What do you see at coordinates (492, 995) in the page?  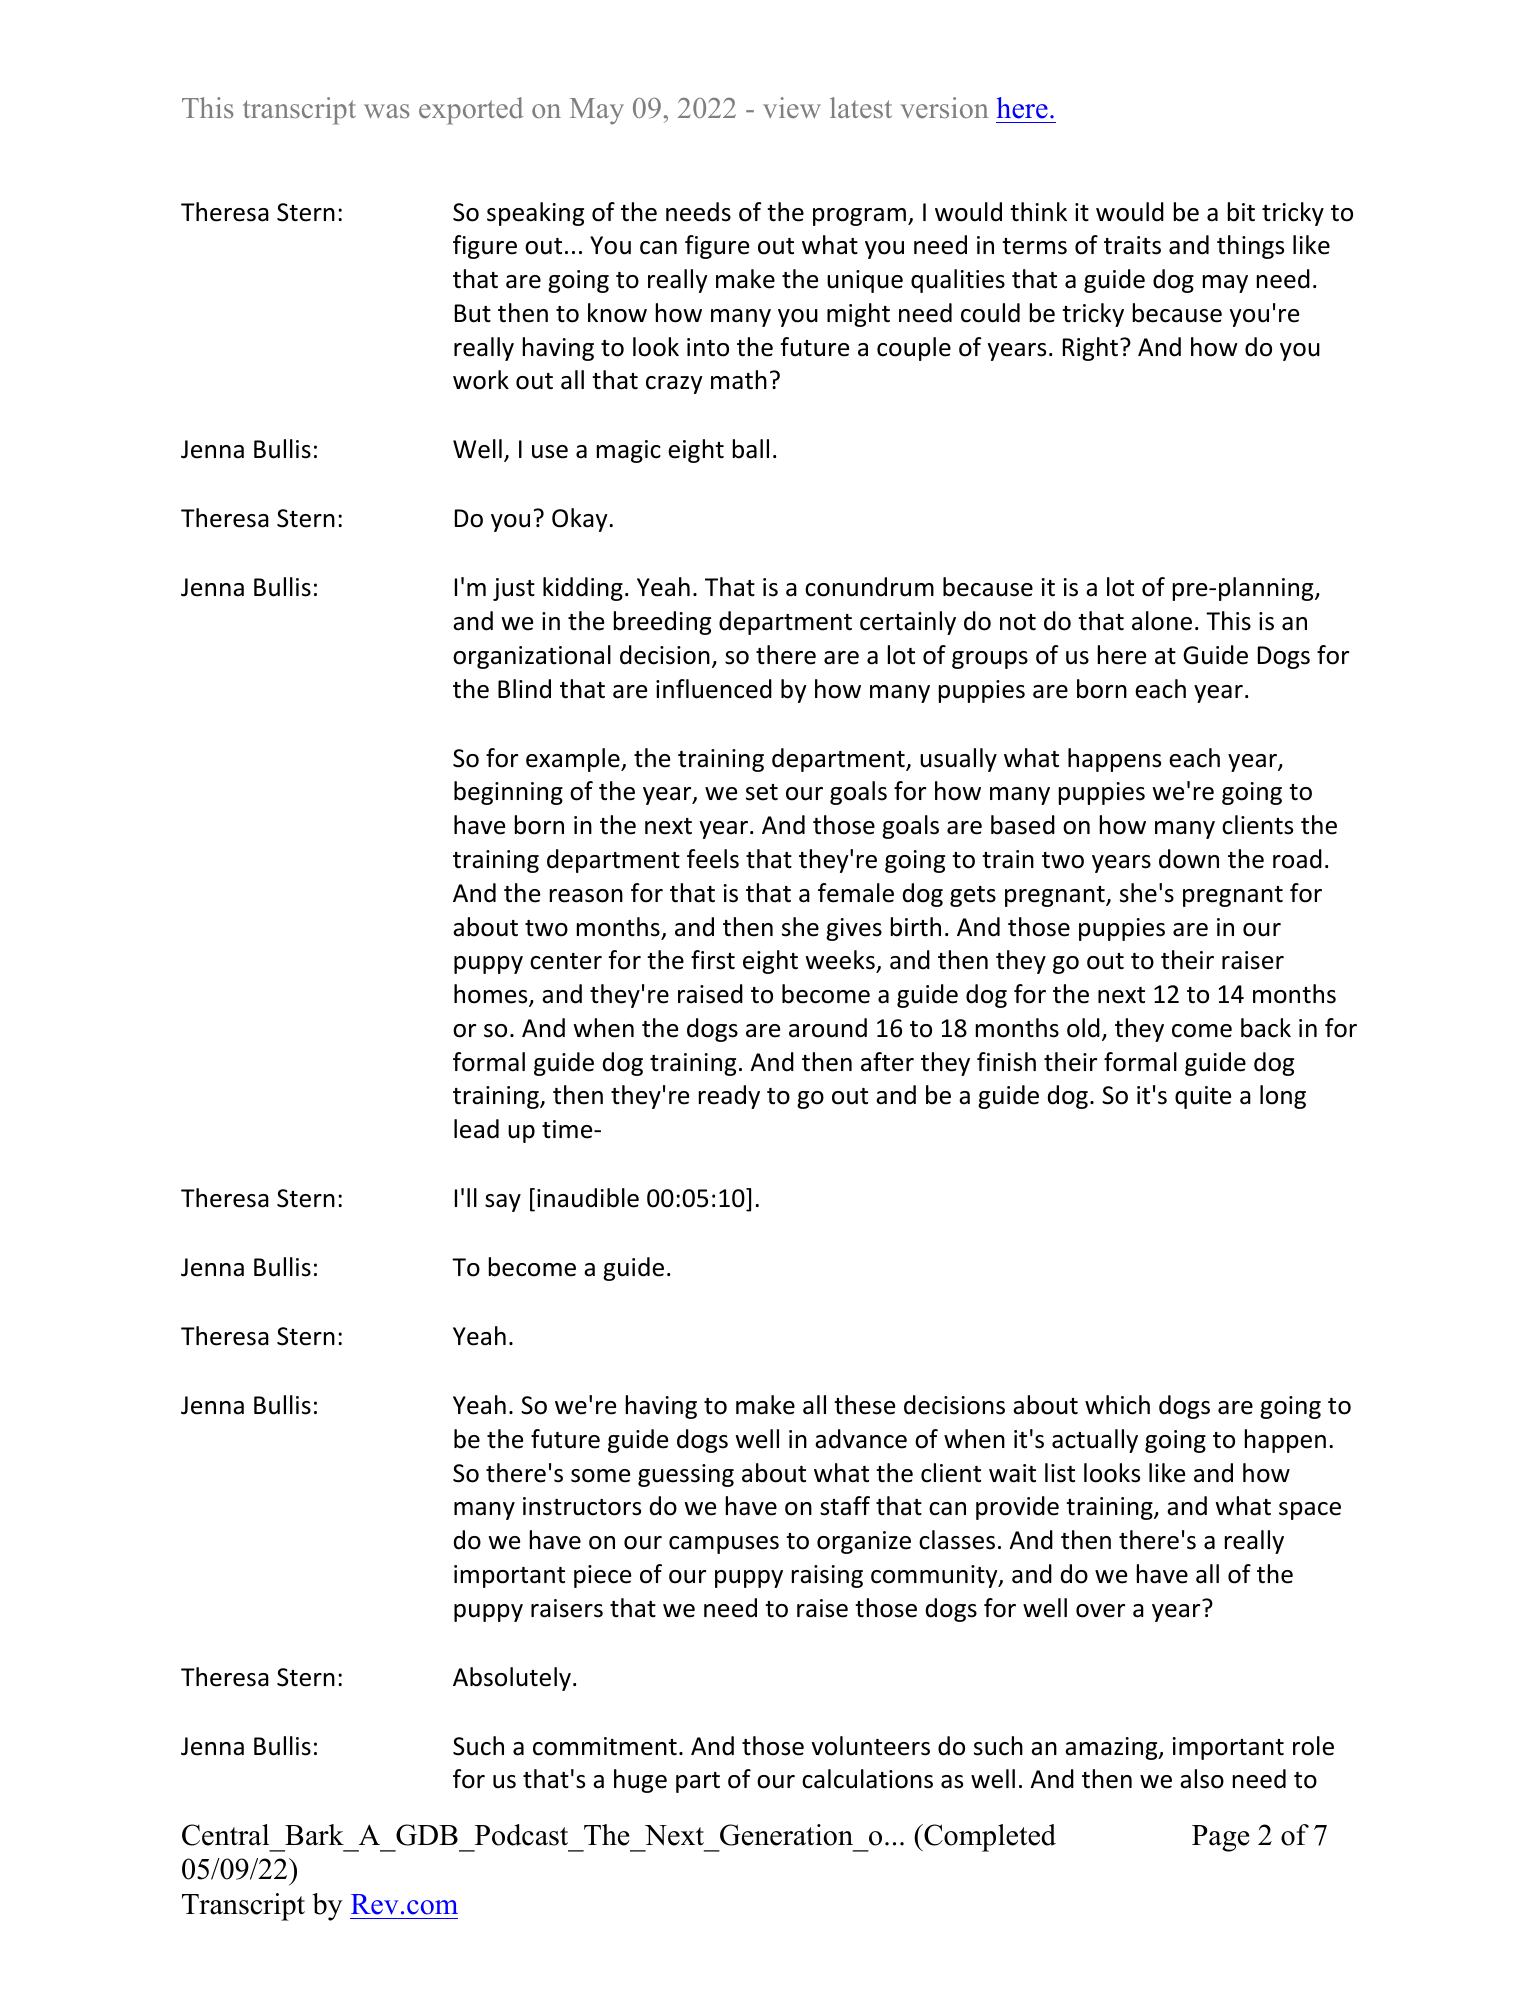 I see `homes` at bounding box center [492, 995].
